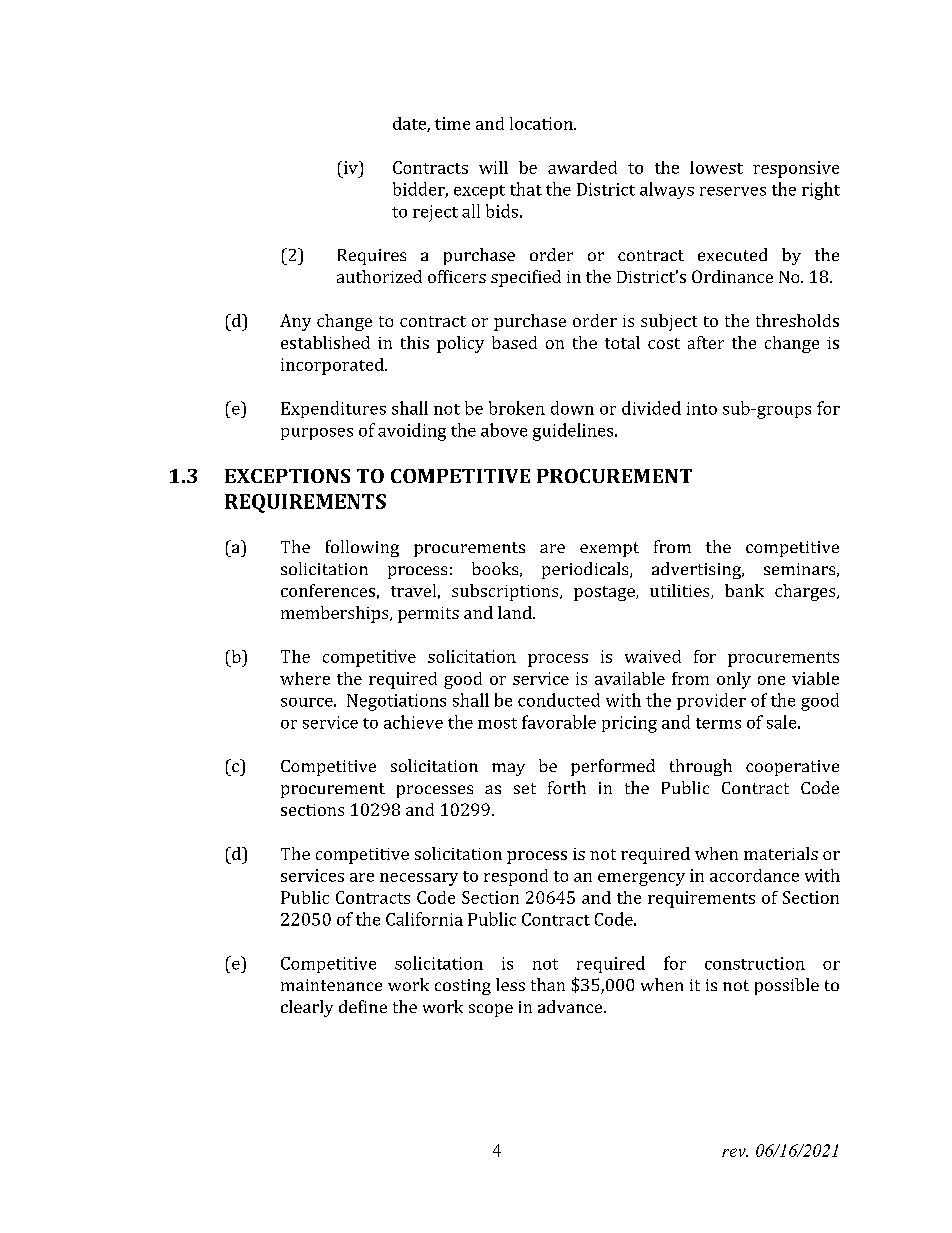  What do you see at coordinates (435, 213) in the screenshot?
I see `reject` at bounding box center [435, 213].
